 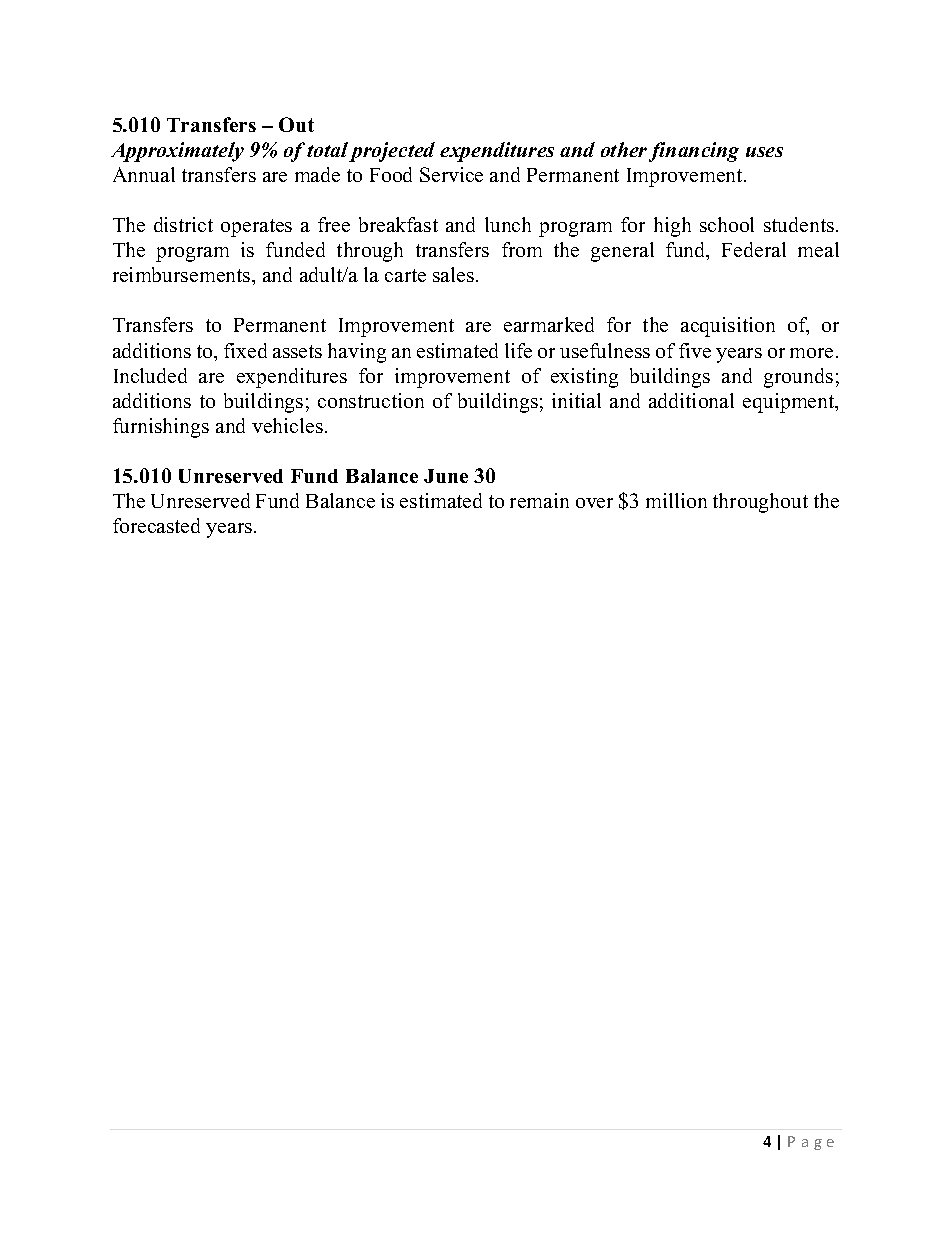 What do you see at coordinates (446, 476) in the screenshot?
I see `June` at bounding box center [446, 476].
